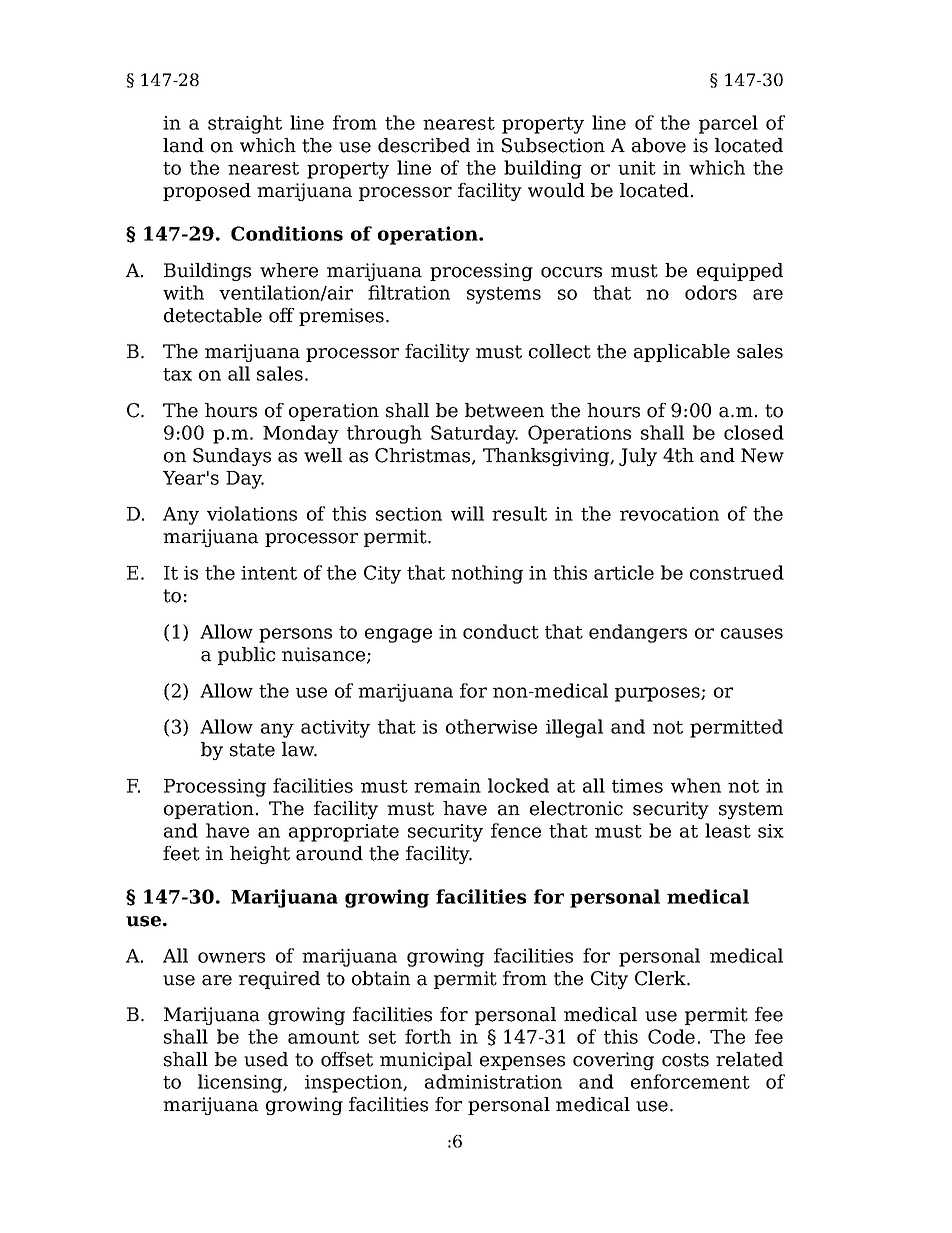 The image size is (952, 1233). Describe the element at coordinates (232, 457) in the document. I see `Sundays` at that location.
